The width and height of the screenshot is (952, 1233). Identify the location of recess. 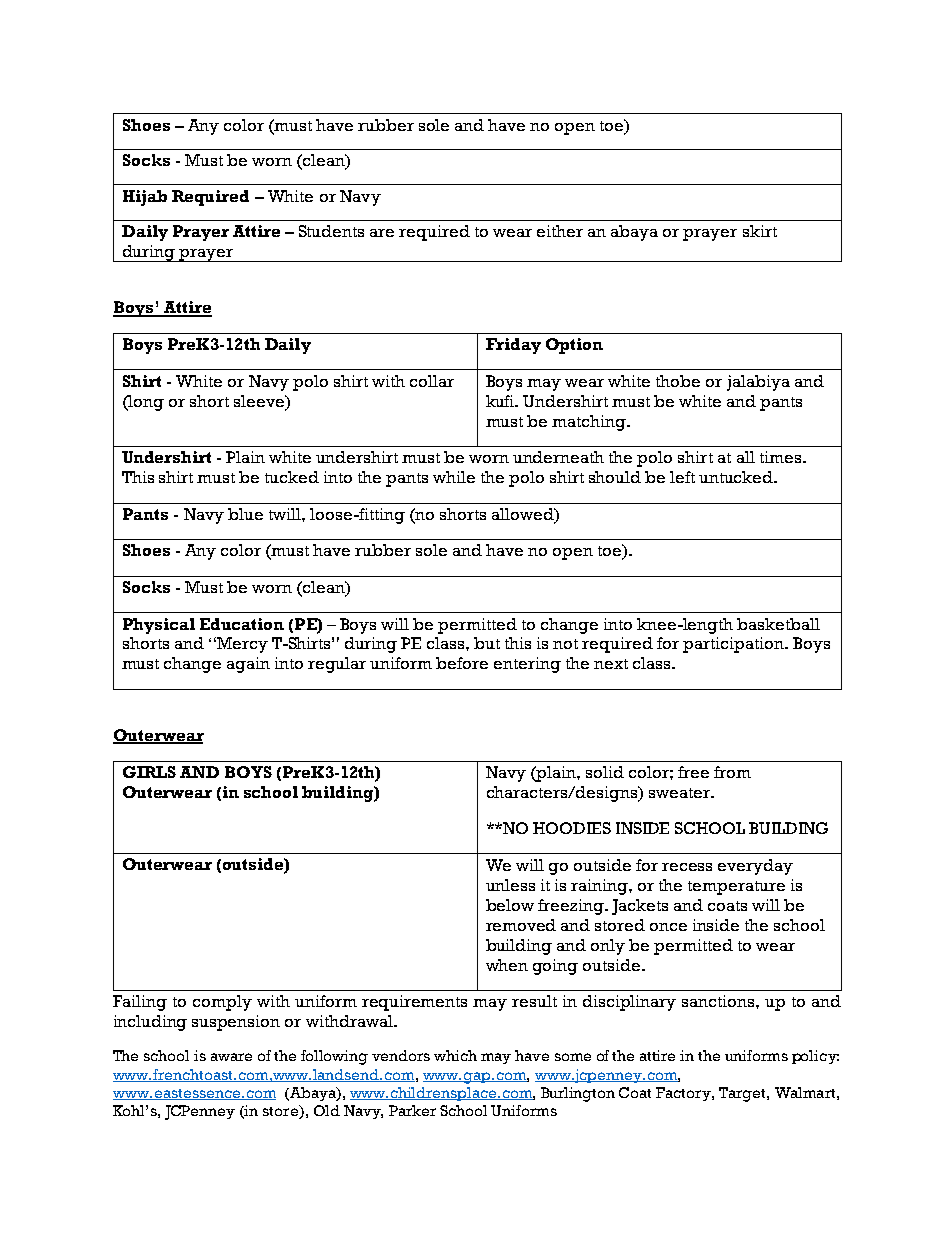
(687, 867).
